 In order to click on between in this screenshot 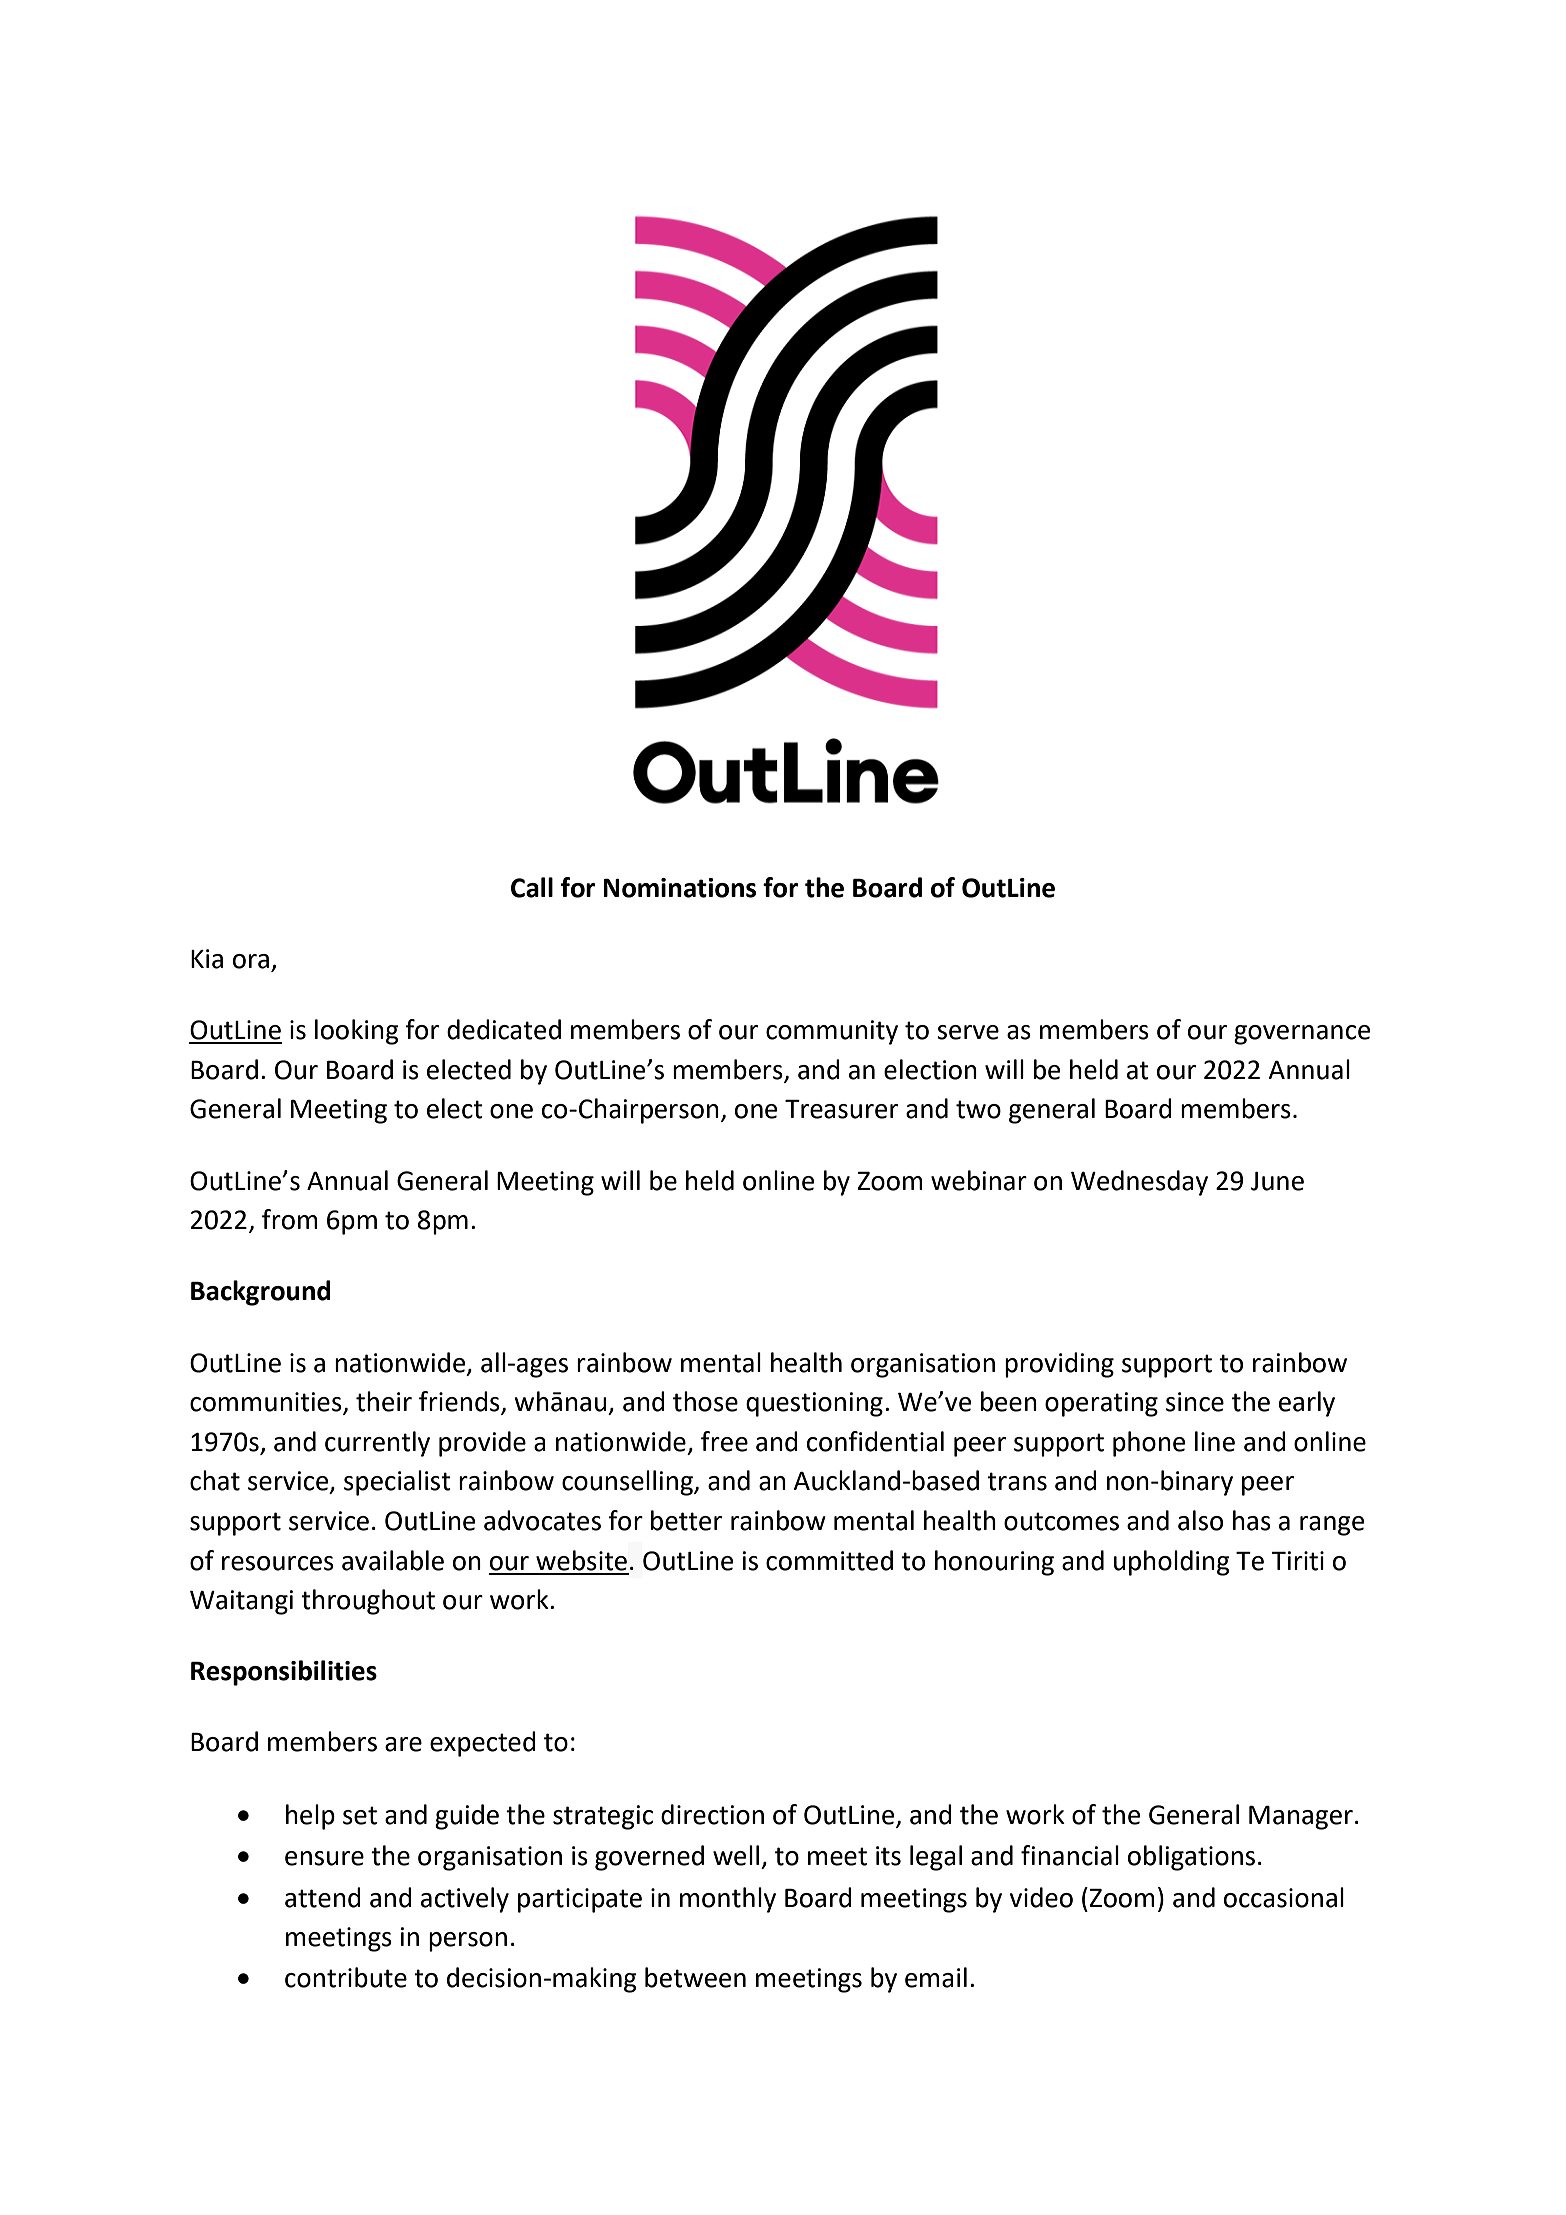, I will do `click(695, 1977)`.
